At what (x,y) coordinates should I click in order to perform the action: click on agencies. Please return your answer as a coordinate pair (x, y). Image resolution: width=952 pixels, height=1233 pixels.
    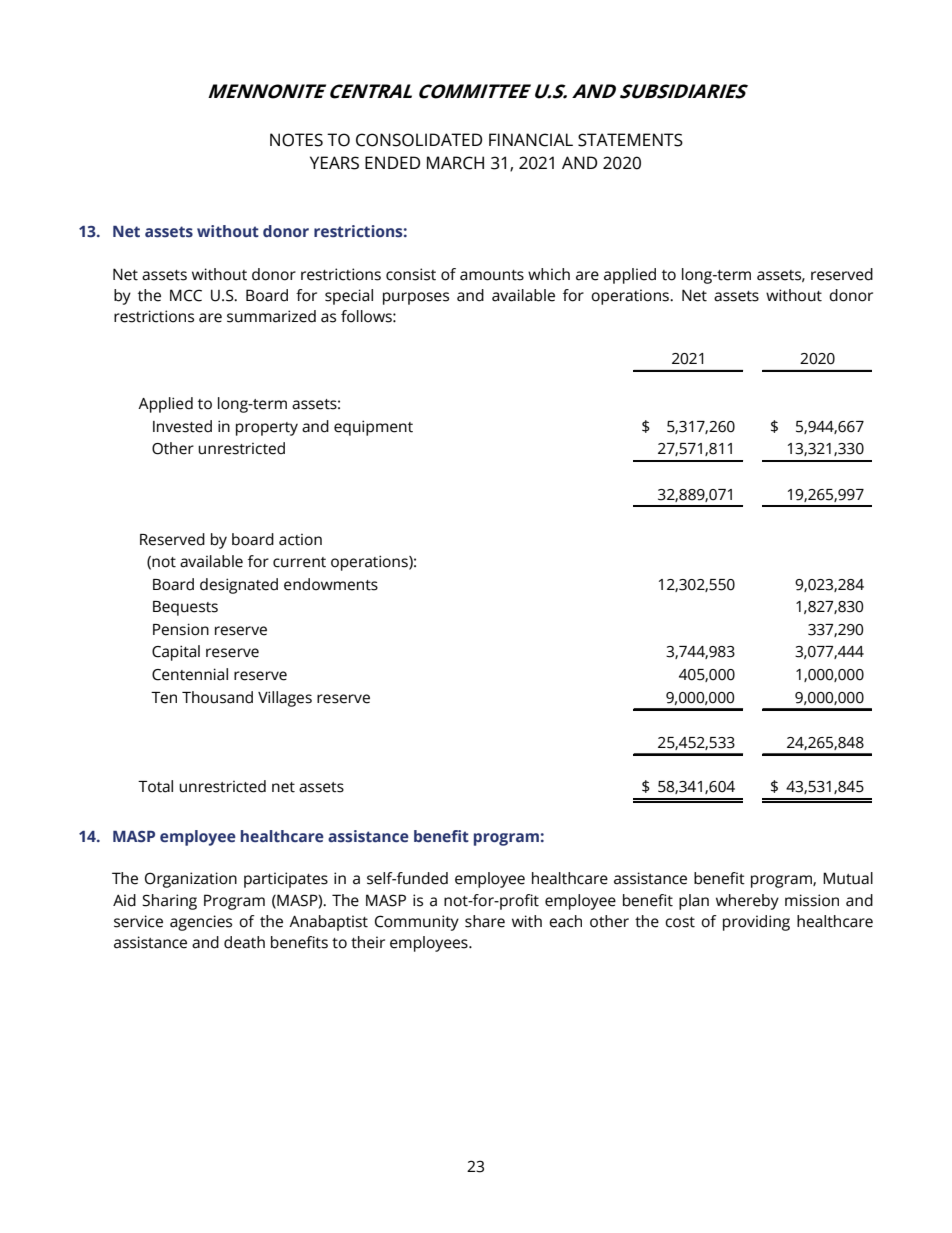
    Looking at the image, I should click on (201, 923).
